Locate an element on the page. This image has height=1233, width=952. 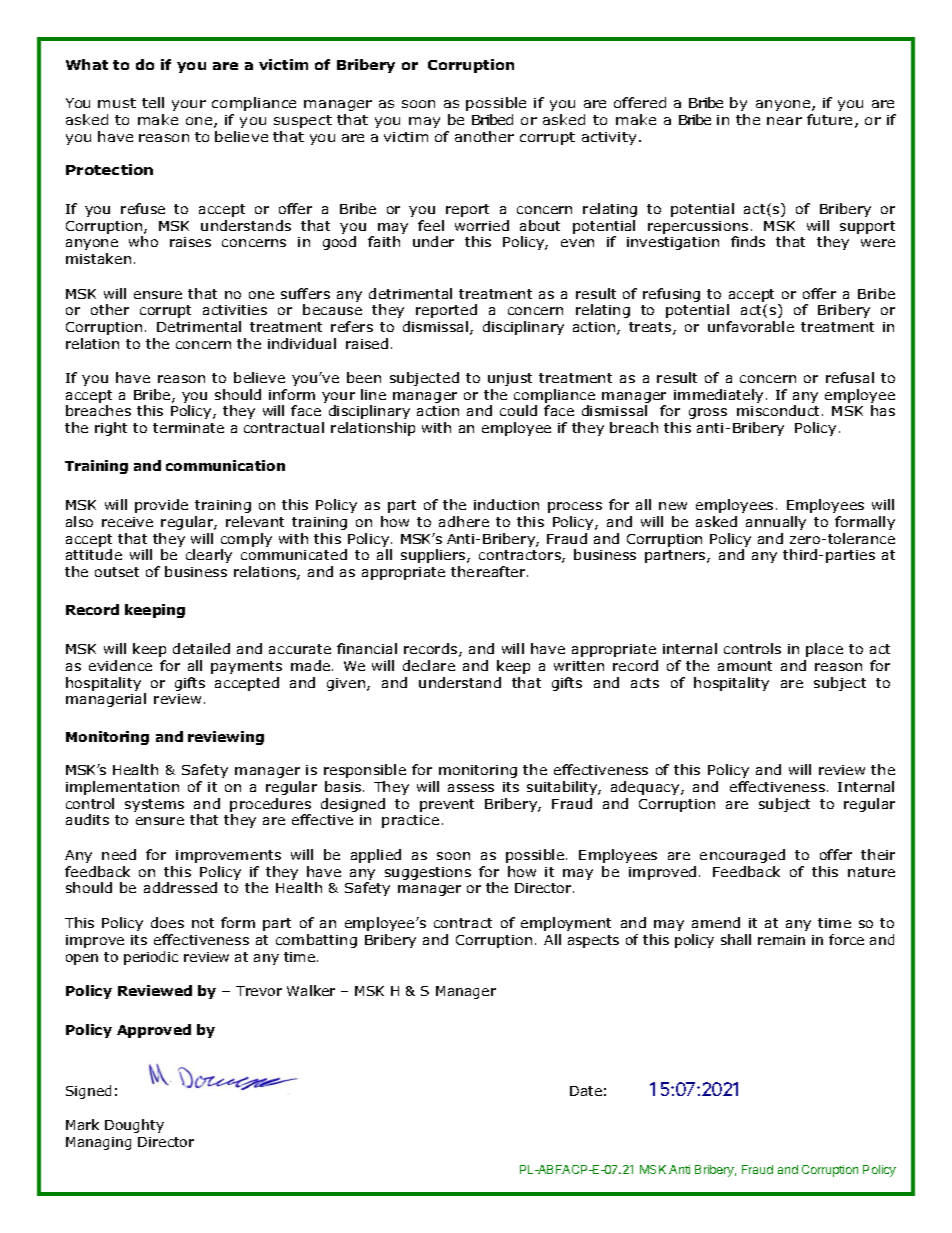
does is located at coordinates (167, 922).
